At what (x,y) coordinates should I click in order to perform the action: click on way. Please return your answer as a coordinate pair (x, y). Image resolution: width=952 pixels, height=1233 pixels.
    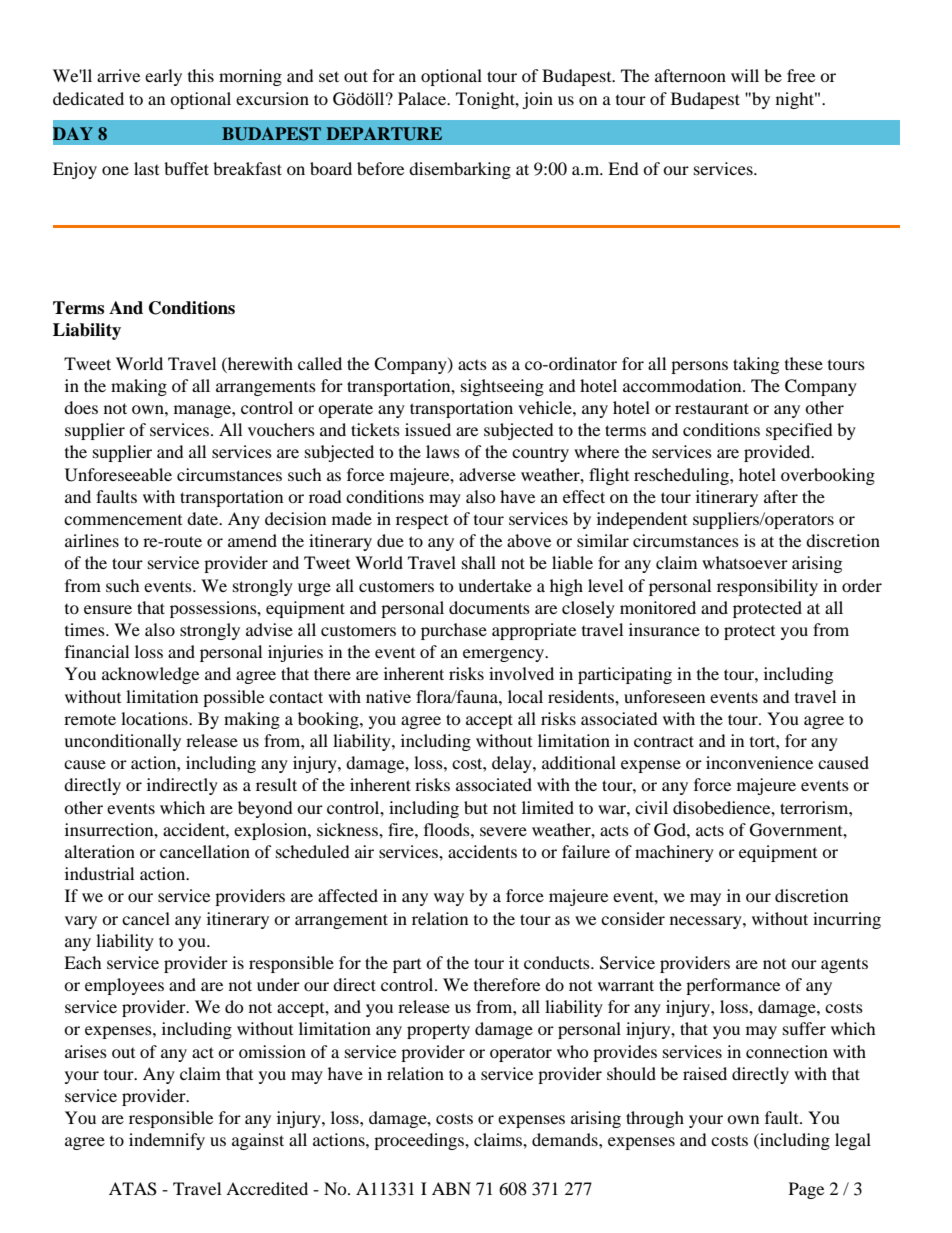
    Looking at the image, I should click on (449, 899).
